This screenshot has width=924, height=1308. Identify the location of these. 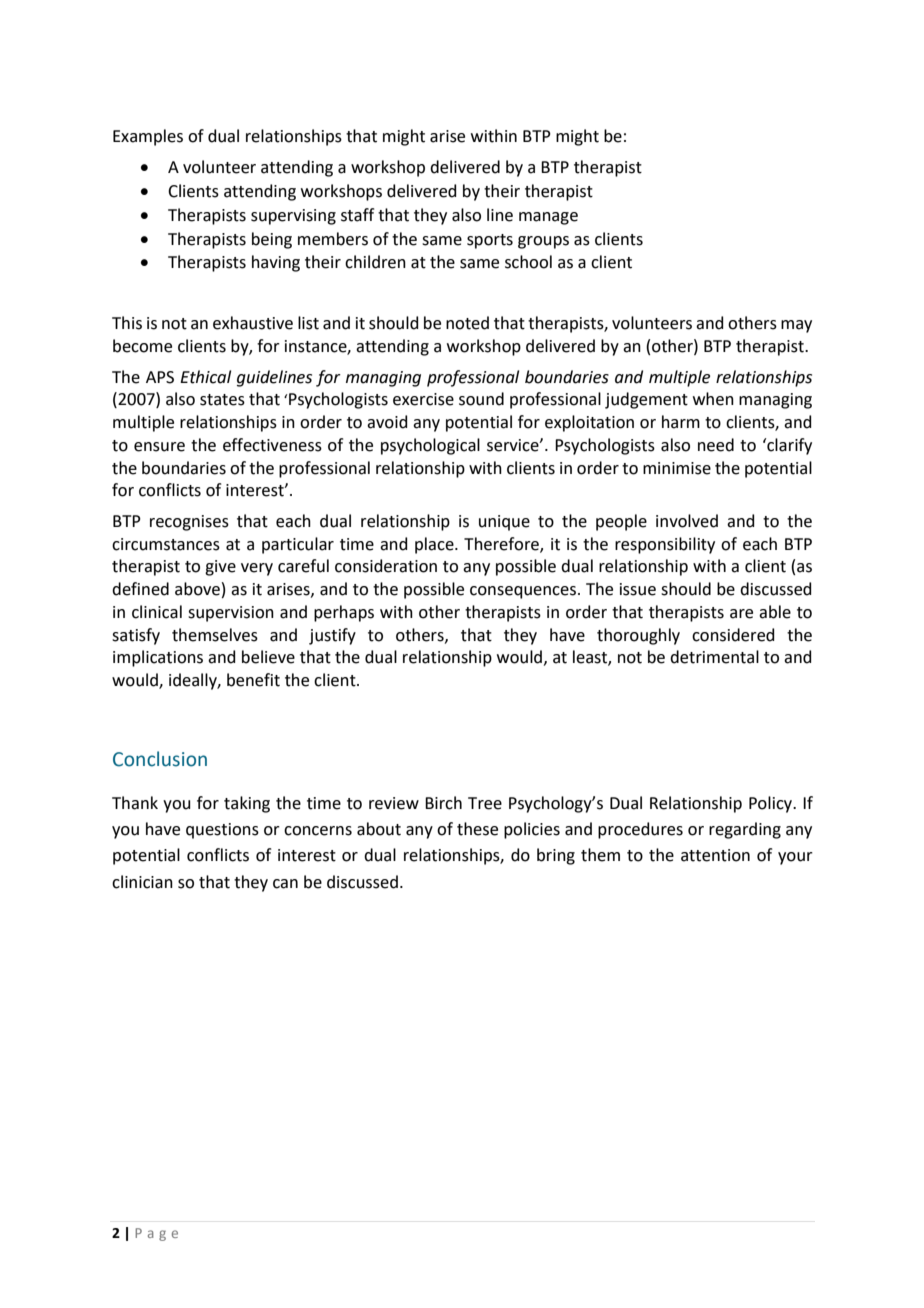
(477, 829).
